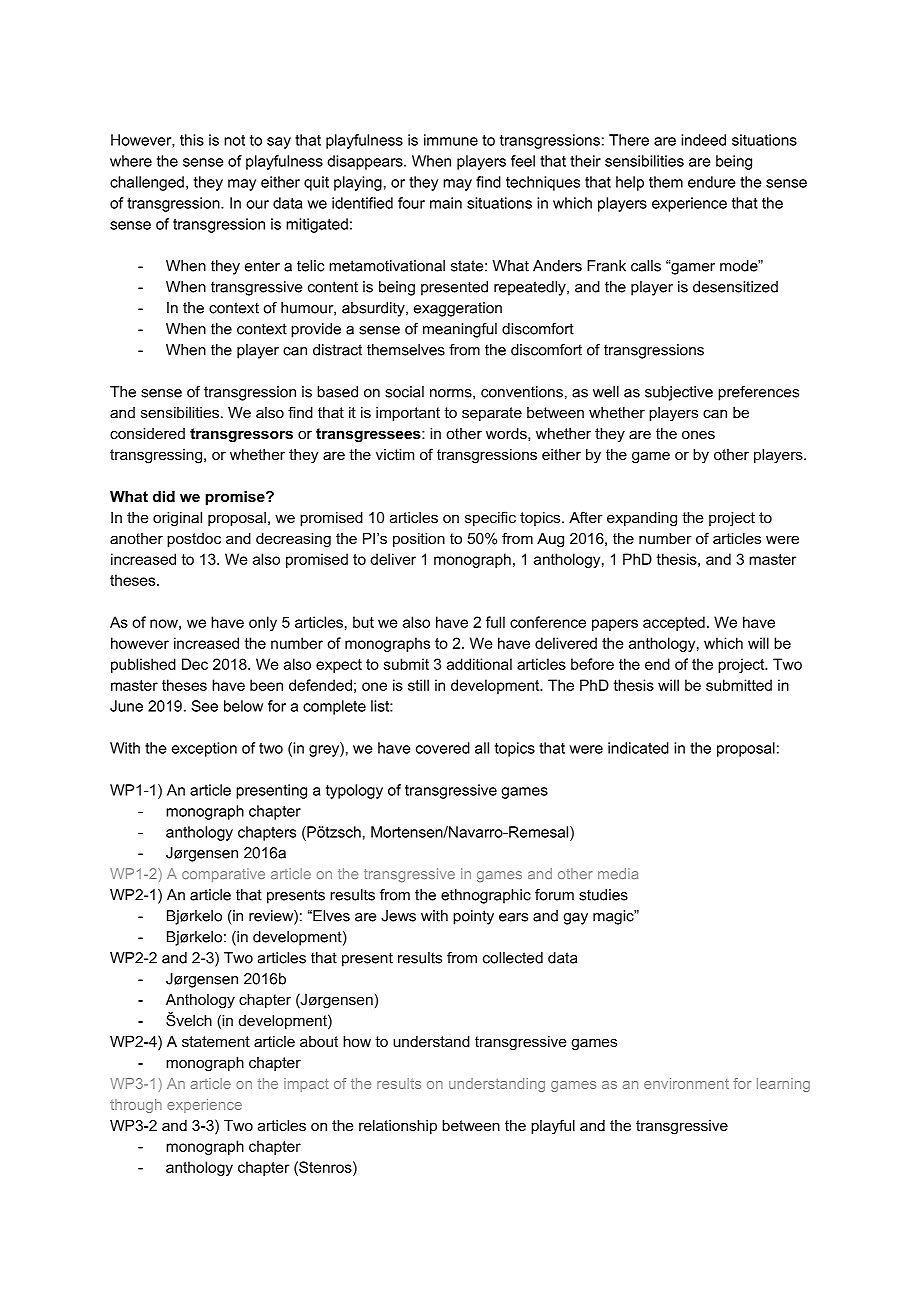 This screenshot has width=924, height=1308. What do you see at coordinates (638, 748) in the screenshot?
I see `indicated` at bounding box center [638, 748].
